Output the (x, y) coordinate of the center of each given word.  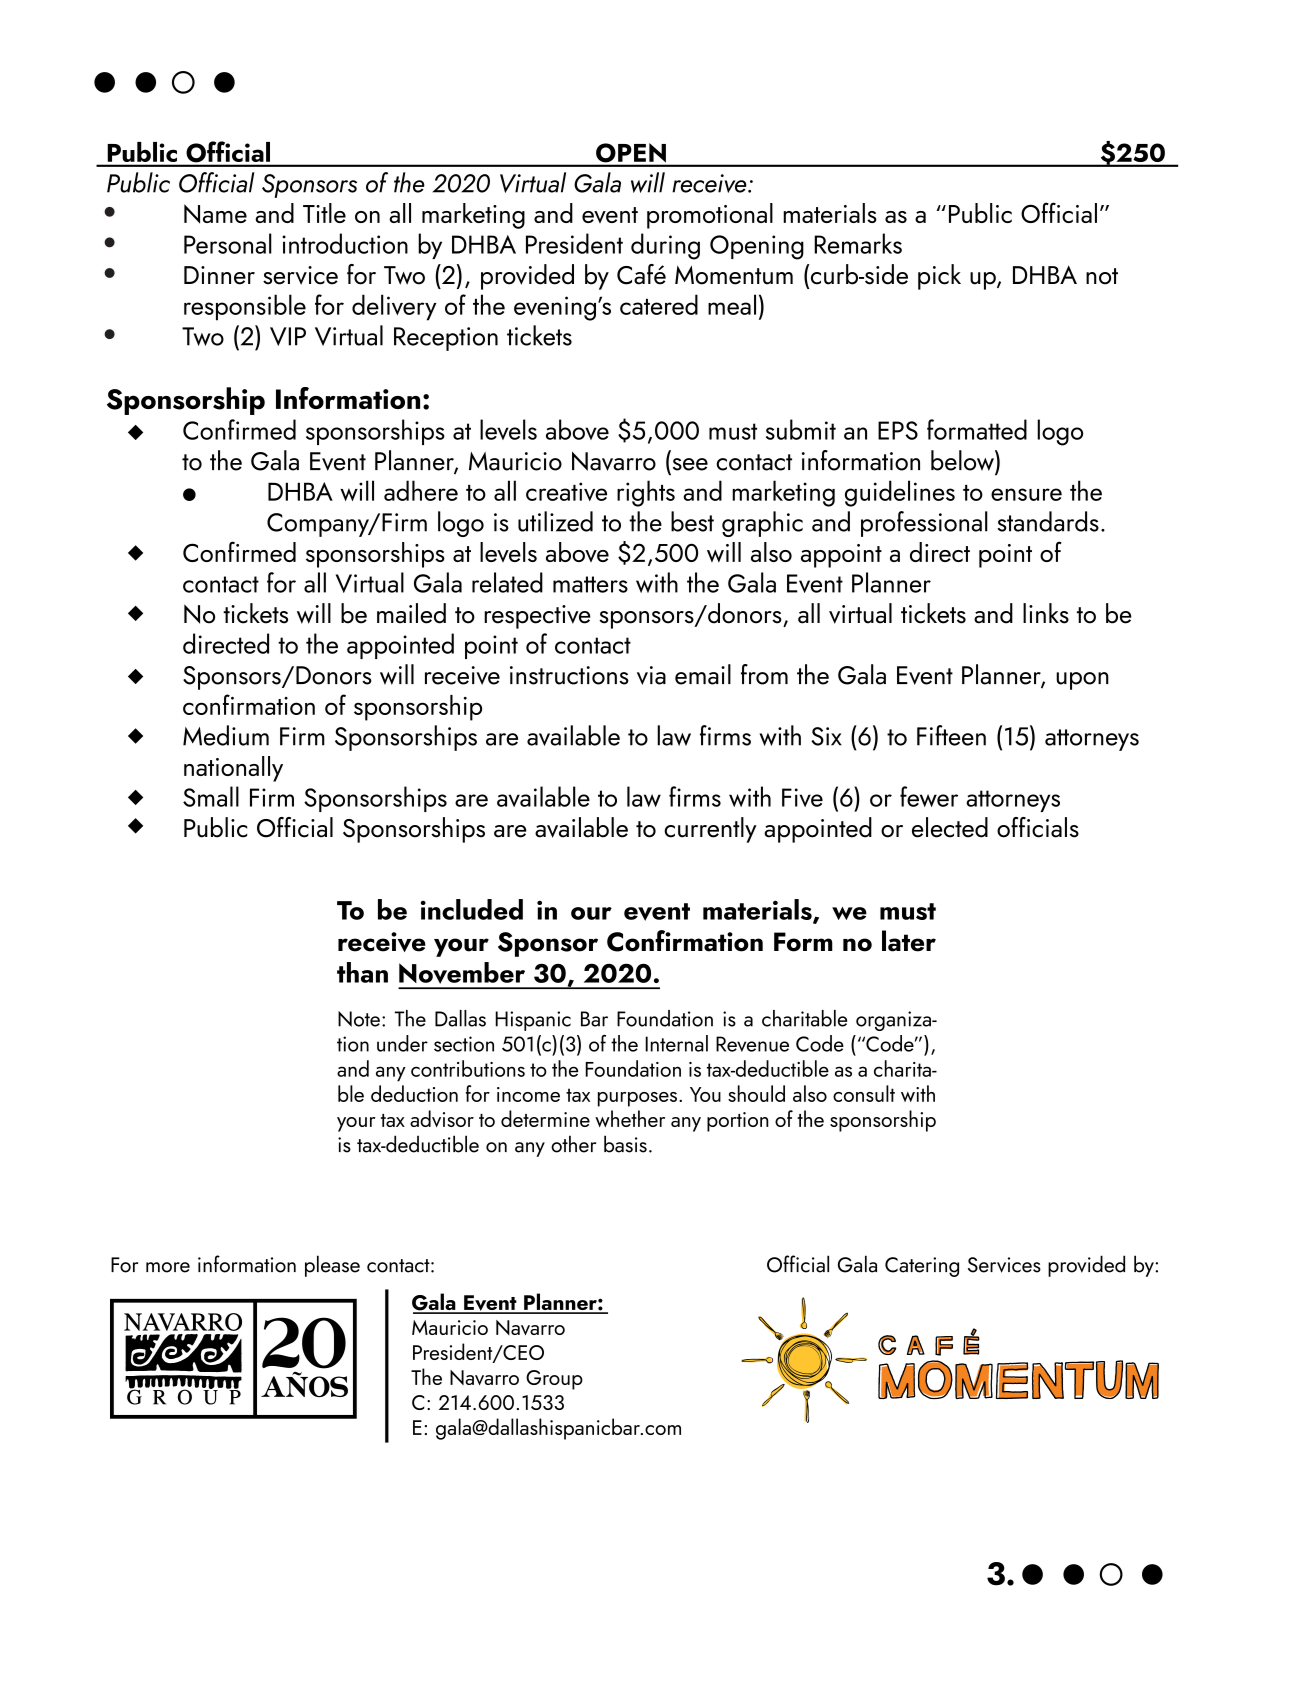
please (332, 1266)
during (665, 246)
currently (710, 830)
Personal (228, 243)
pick (939, 277)
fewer (929, 796)
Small (211, 796)
